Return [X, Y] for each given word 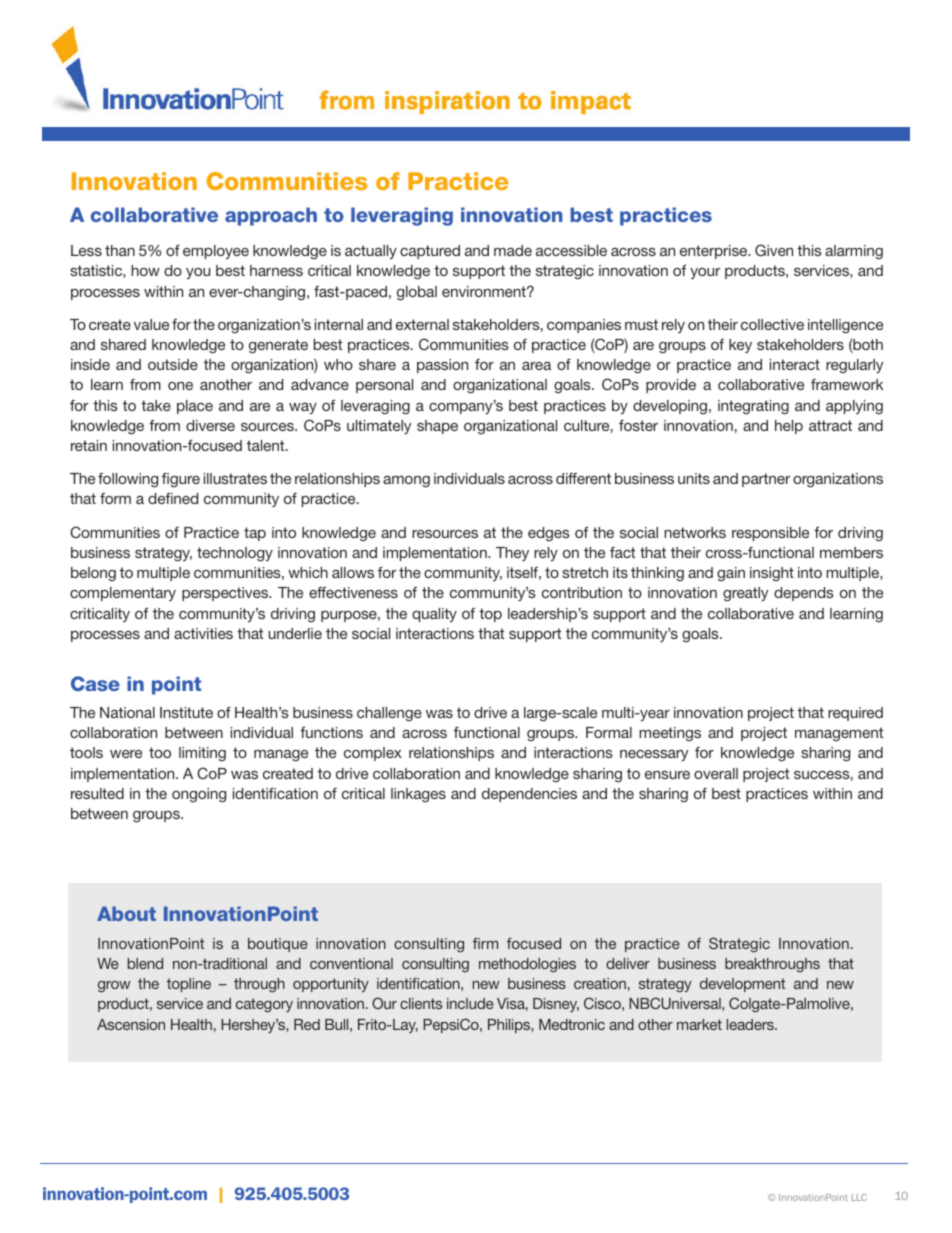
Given [774, 250]
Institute [186, 712]
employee [216, 252]
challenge [389, 714]
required [855, 714]
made [513, 250]
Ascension [131, 1024]
